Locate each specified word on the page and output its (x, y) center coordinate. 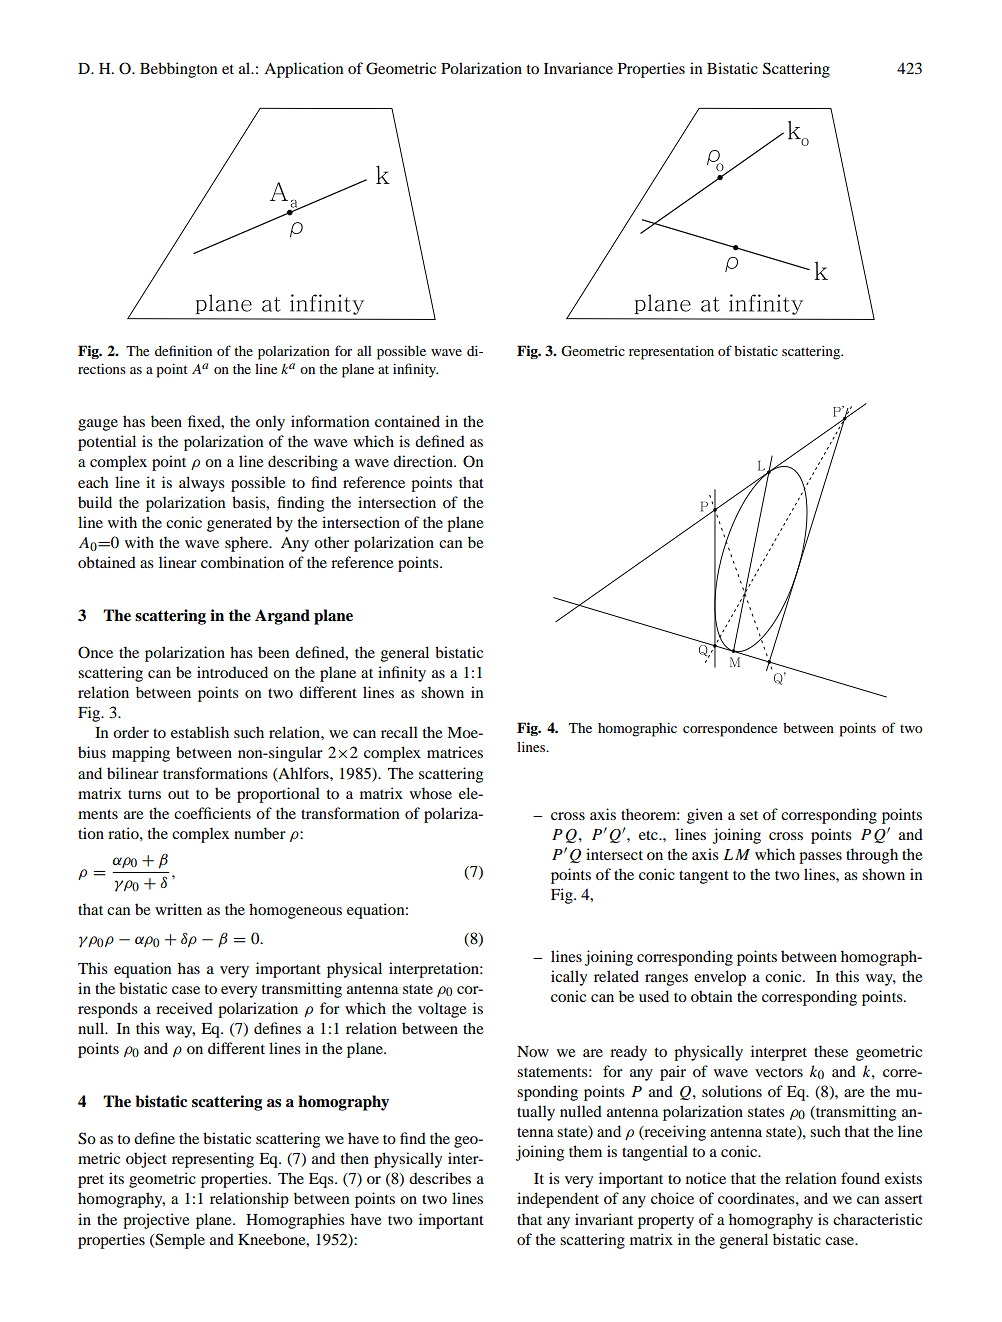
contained (407, 421)
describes (440, 1178)
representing (213, 1160)
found (860, 1178)
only (270, 423)
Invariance (578, 68)
